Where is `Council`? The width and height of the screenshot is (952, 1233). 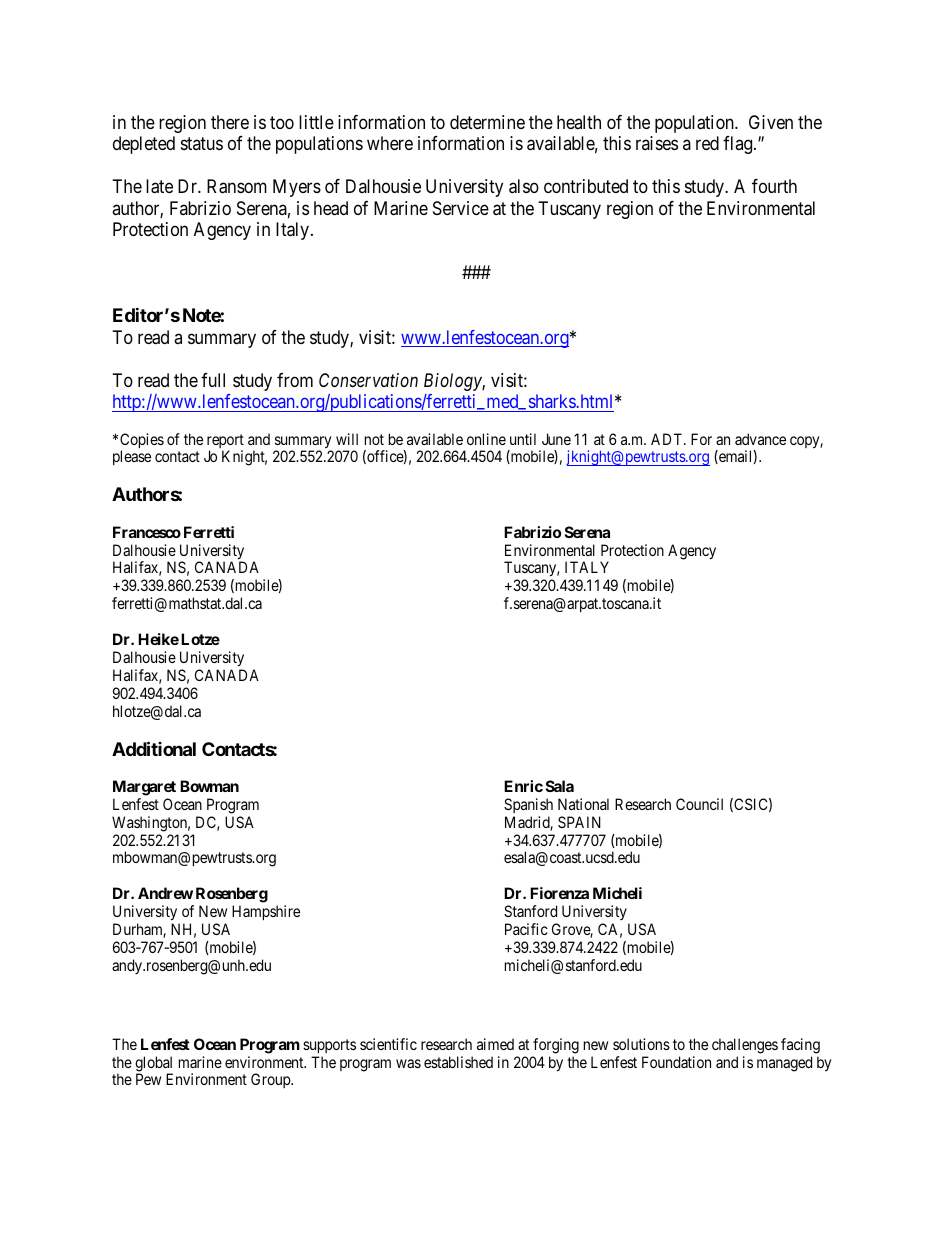 Council is located at coordinates (699, 804).
